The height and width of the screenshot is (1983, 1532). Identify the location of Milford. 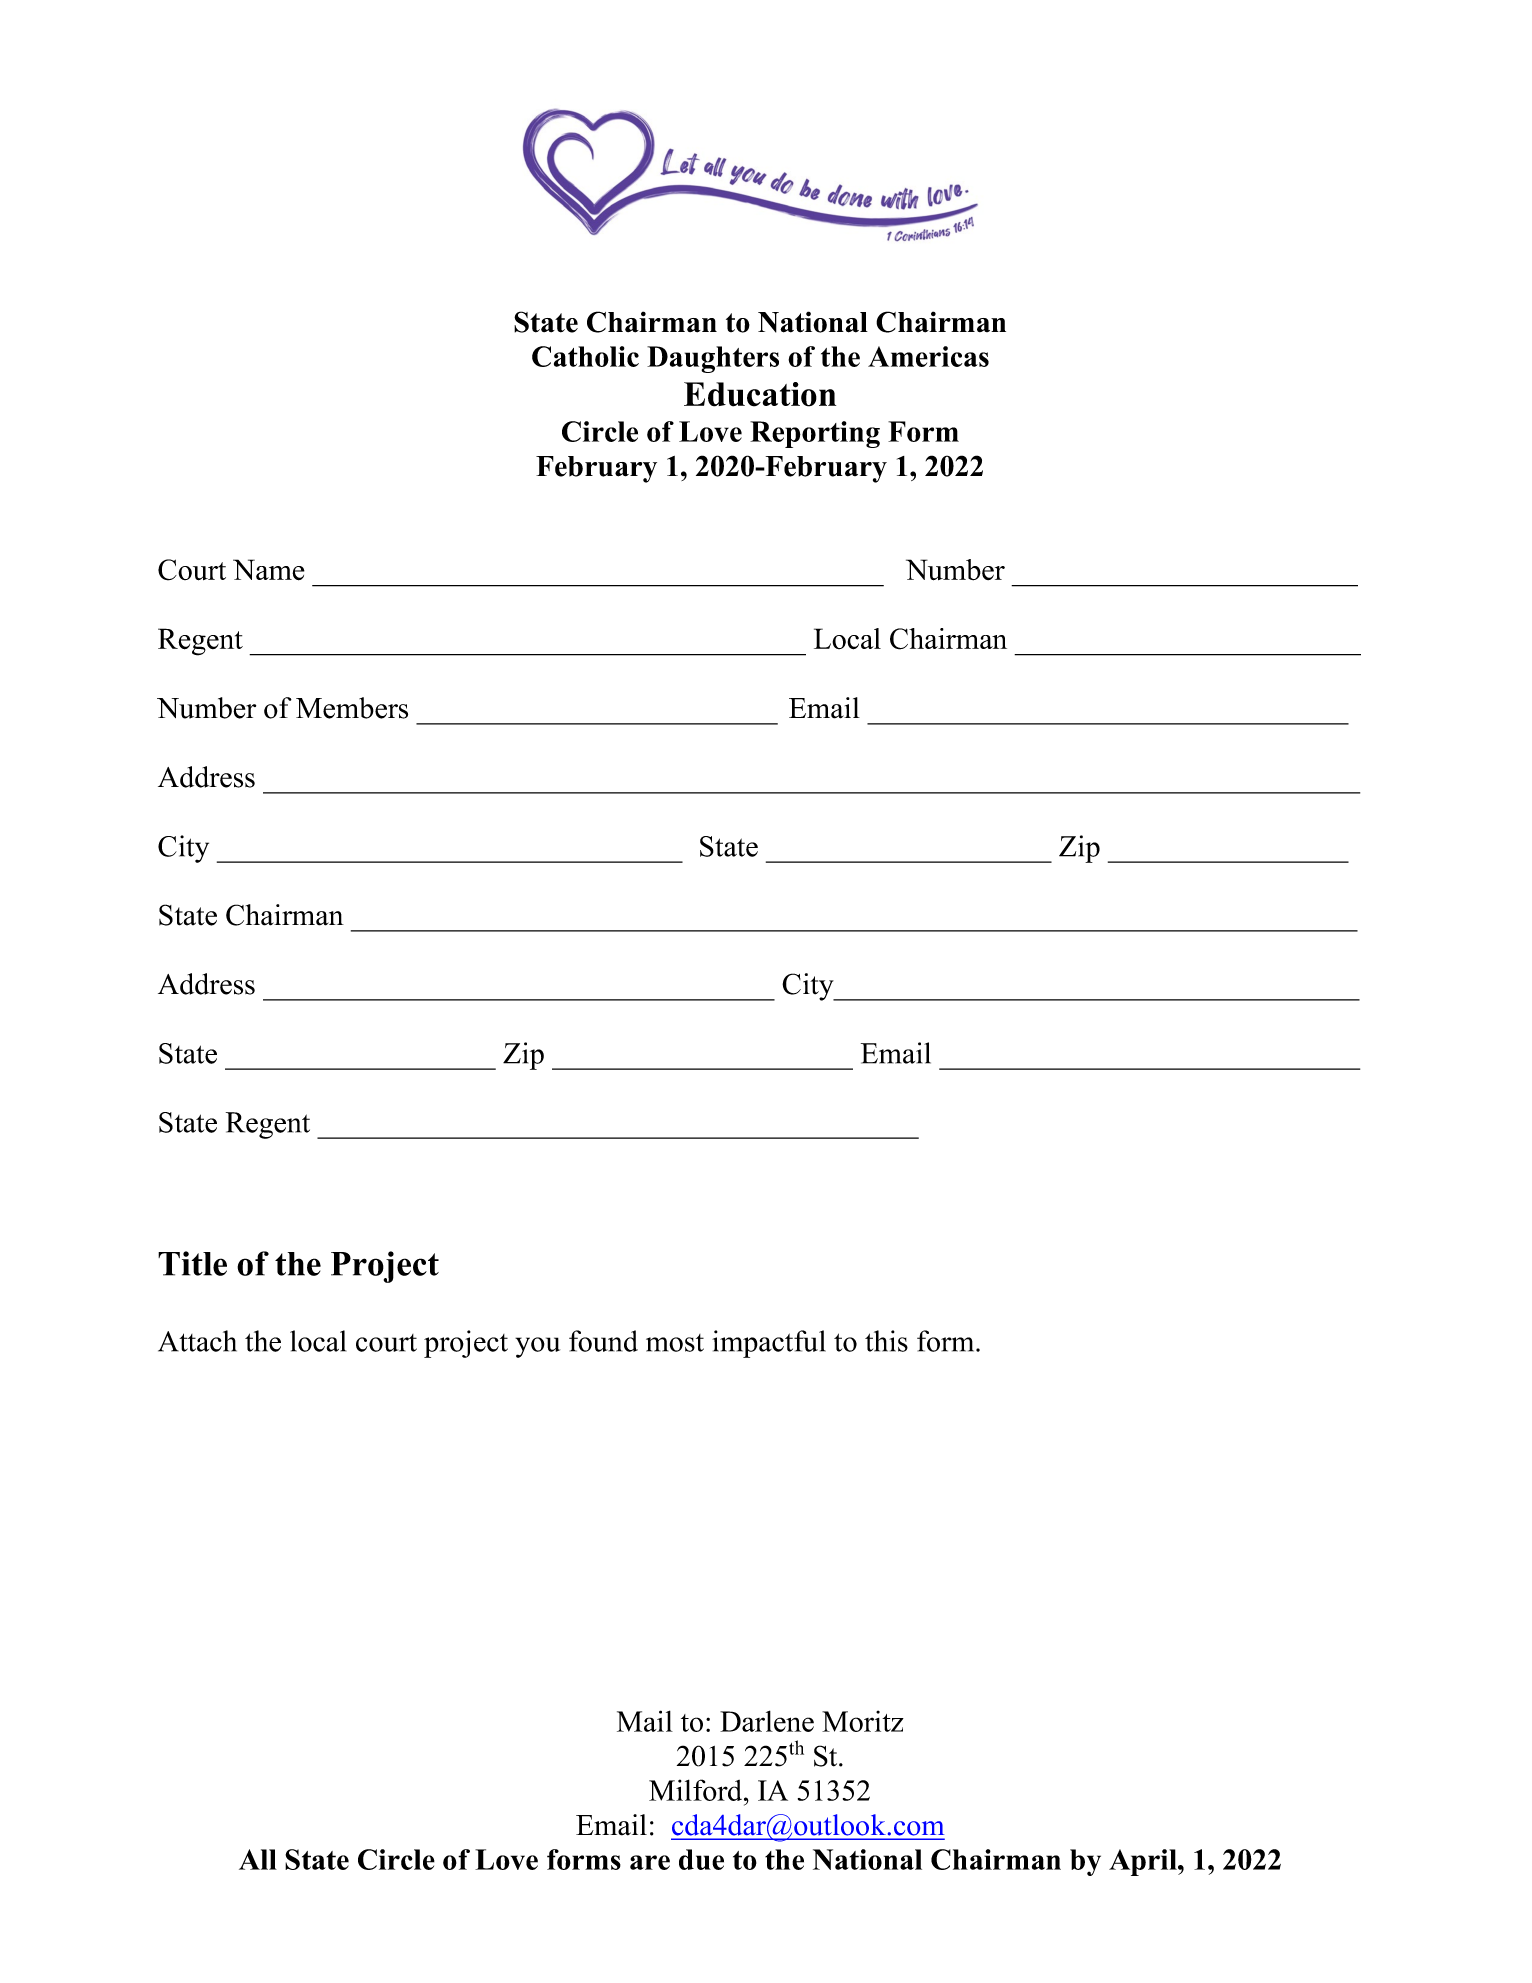
(697, 1790).
